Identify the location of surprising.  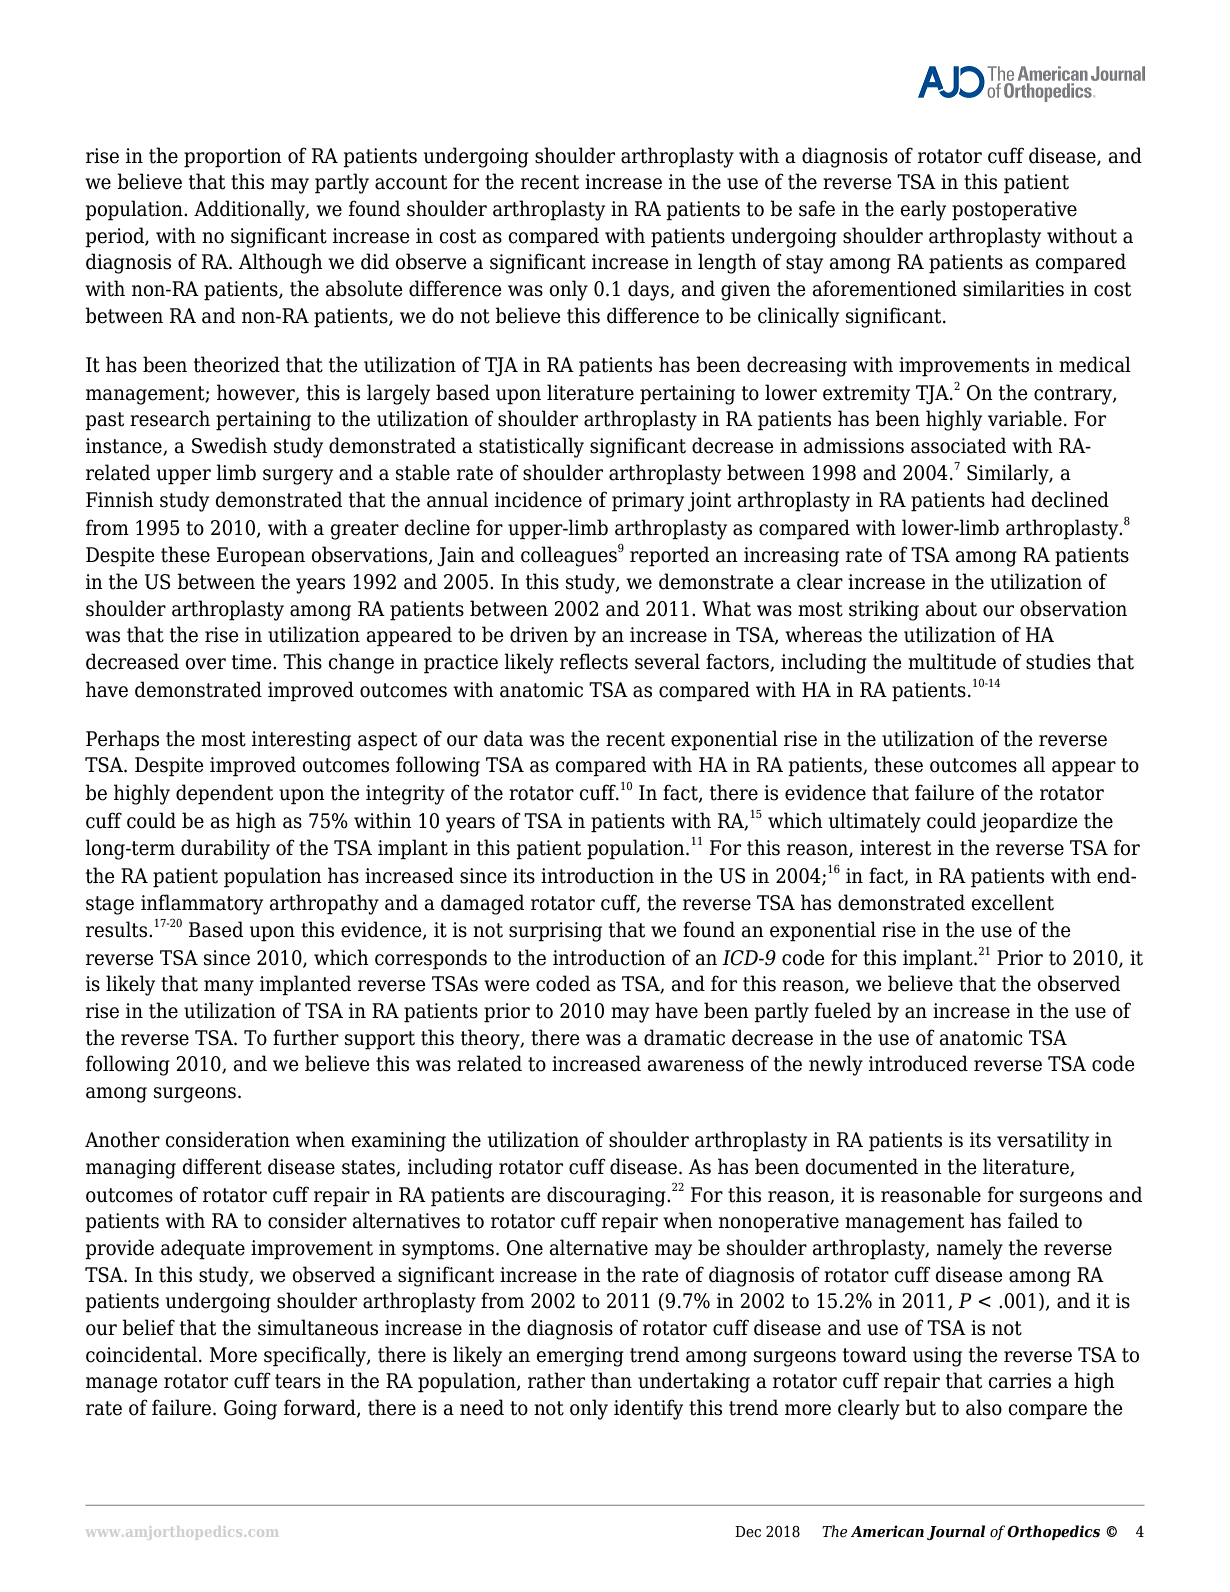
(555, 932).
